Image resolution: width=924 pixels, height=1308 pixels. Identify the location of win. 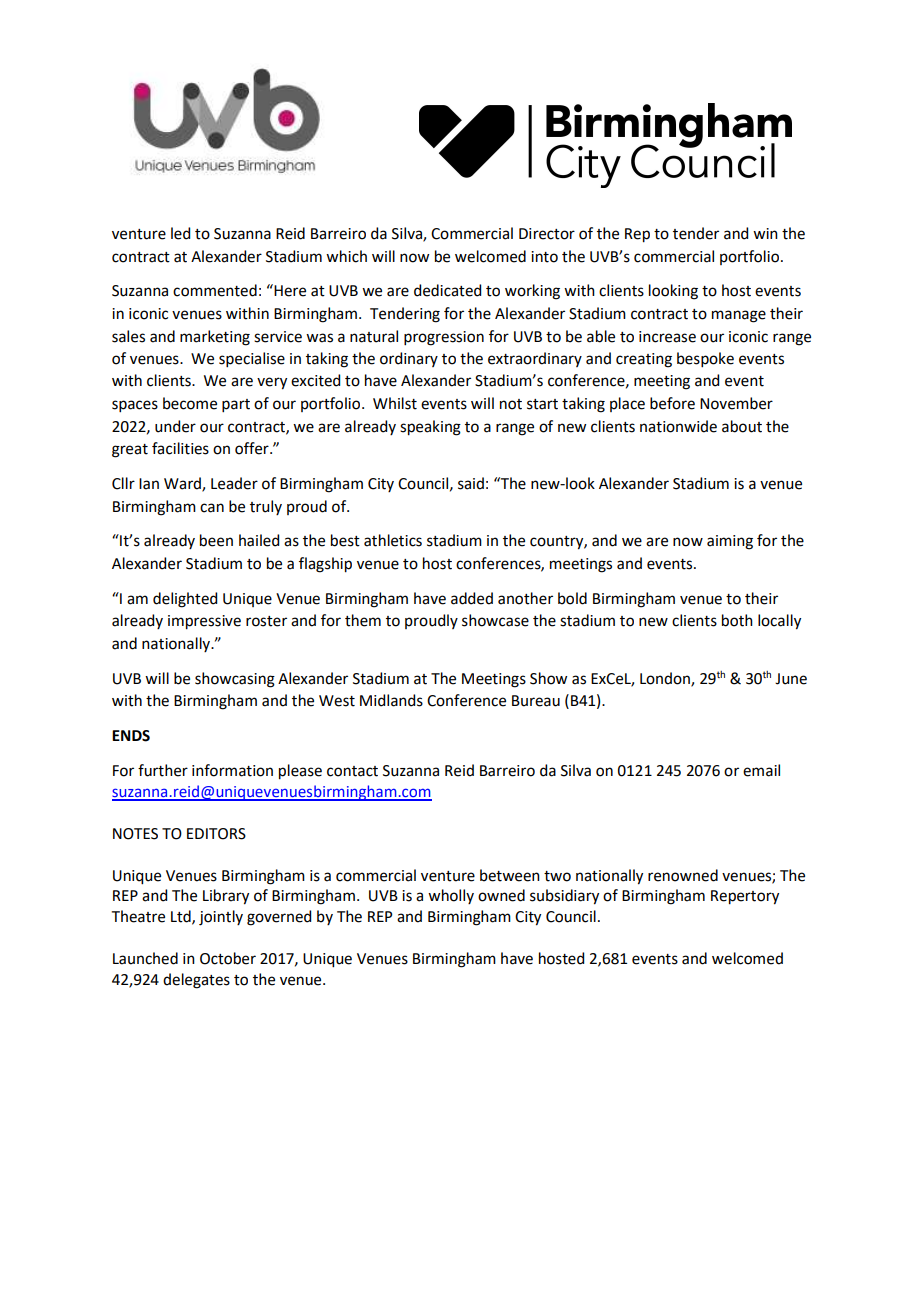
(765, 233).
